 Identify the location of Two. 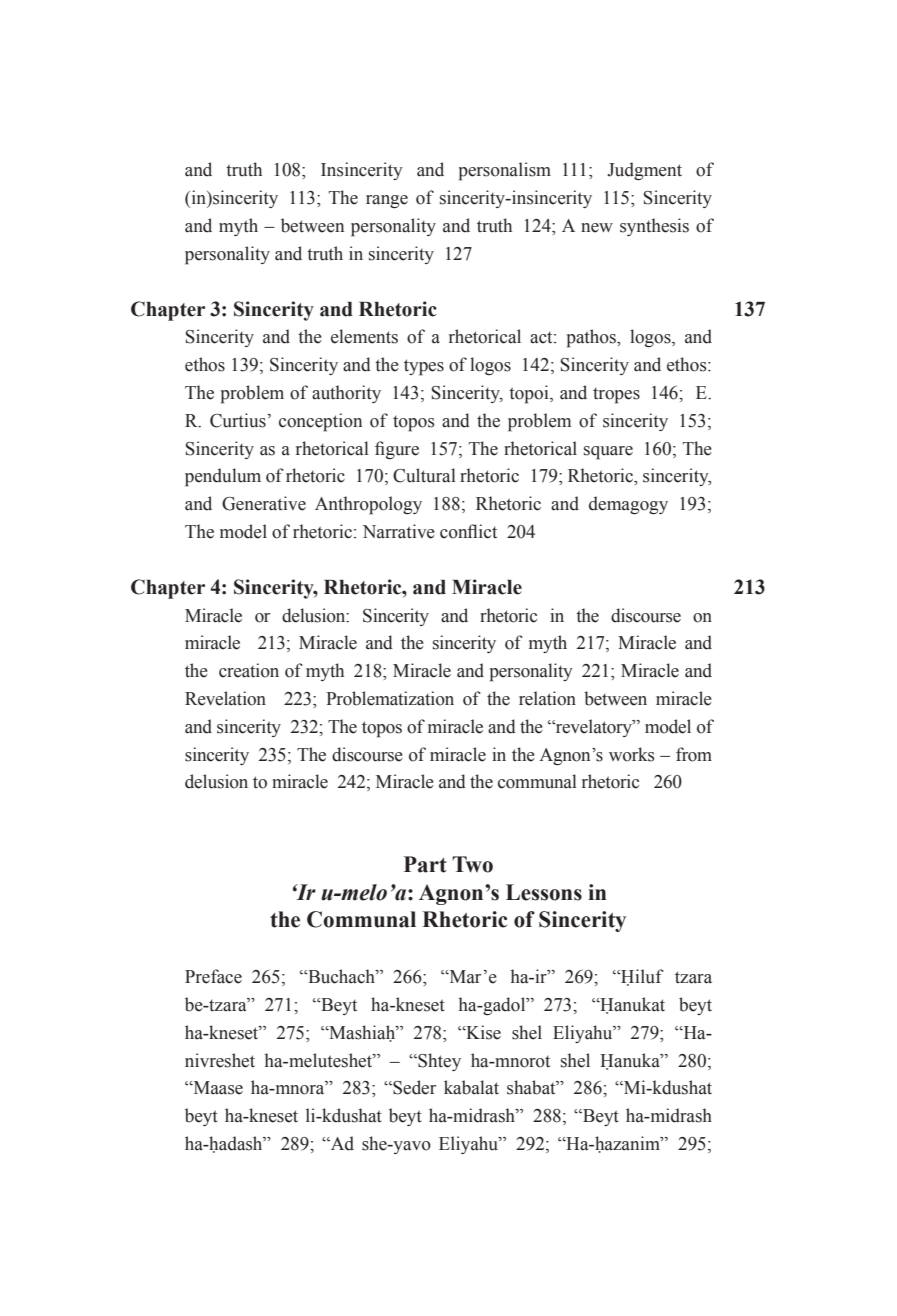
(472, 864).
